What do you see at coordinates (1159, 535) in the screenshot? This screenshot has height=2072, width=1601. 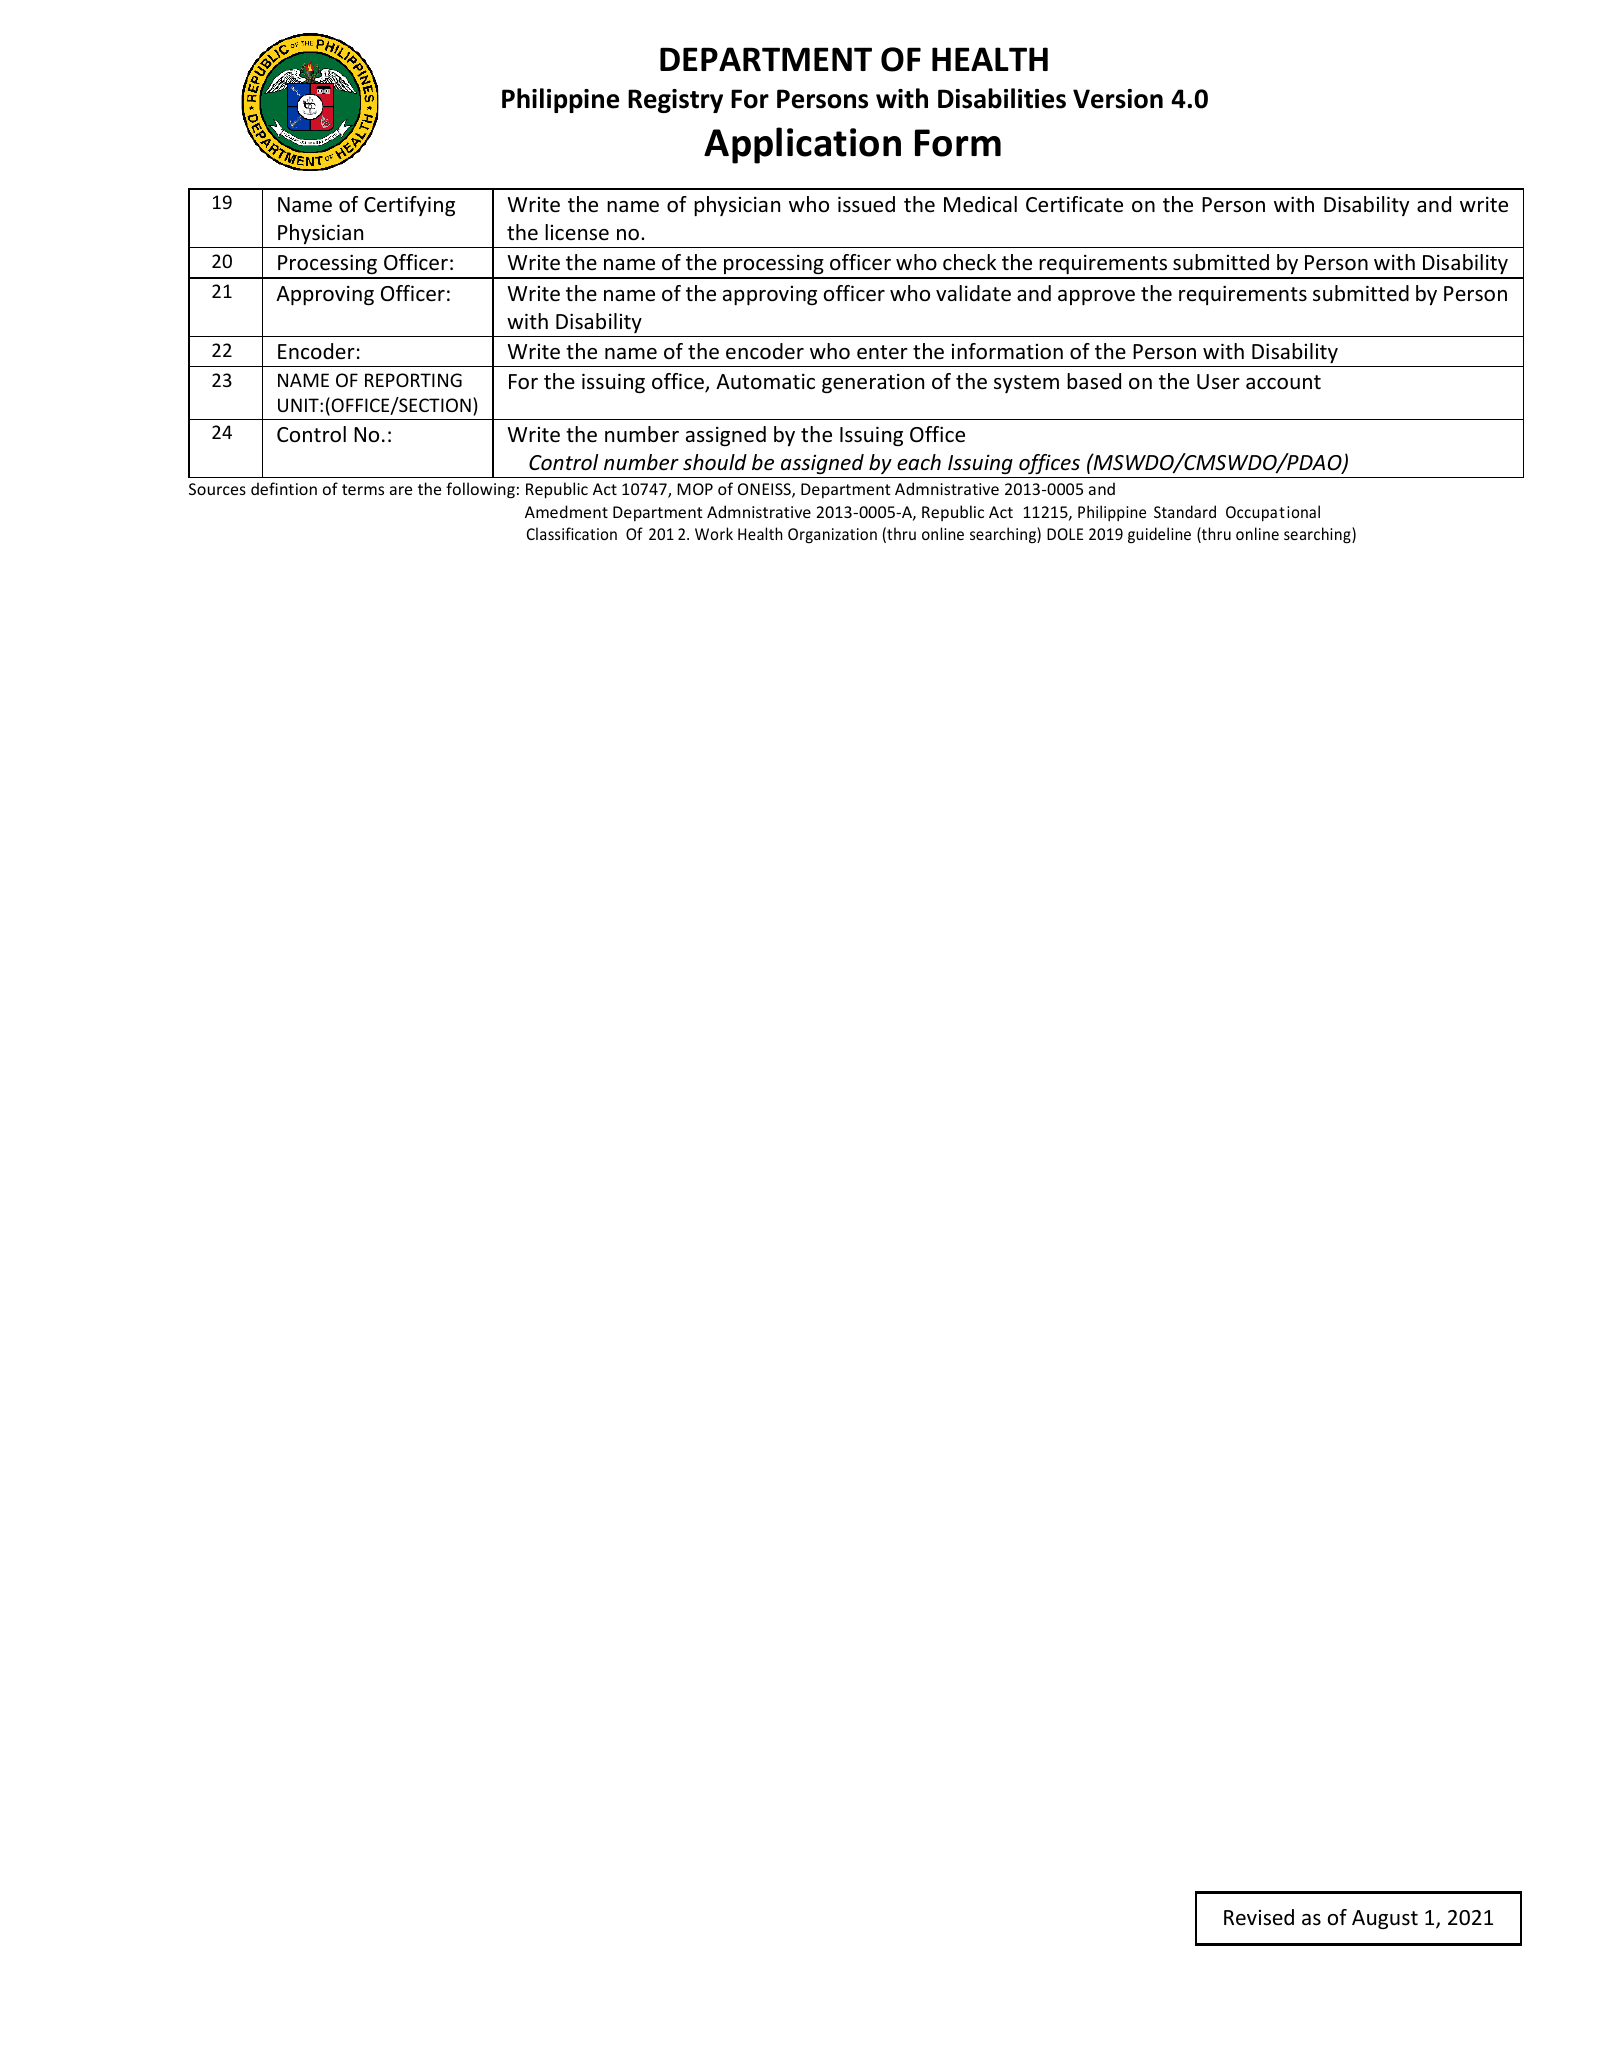 I see `guideline` at bounding box center [1159, 535].
